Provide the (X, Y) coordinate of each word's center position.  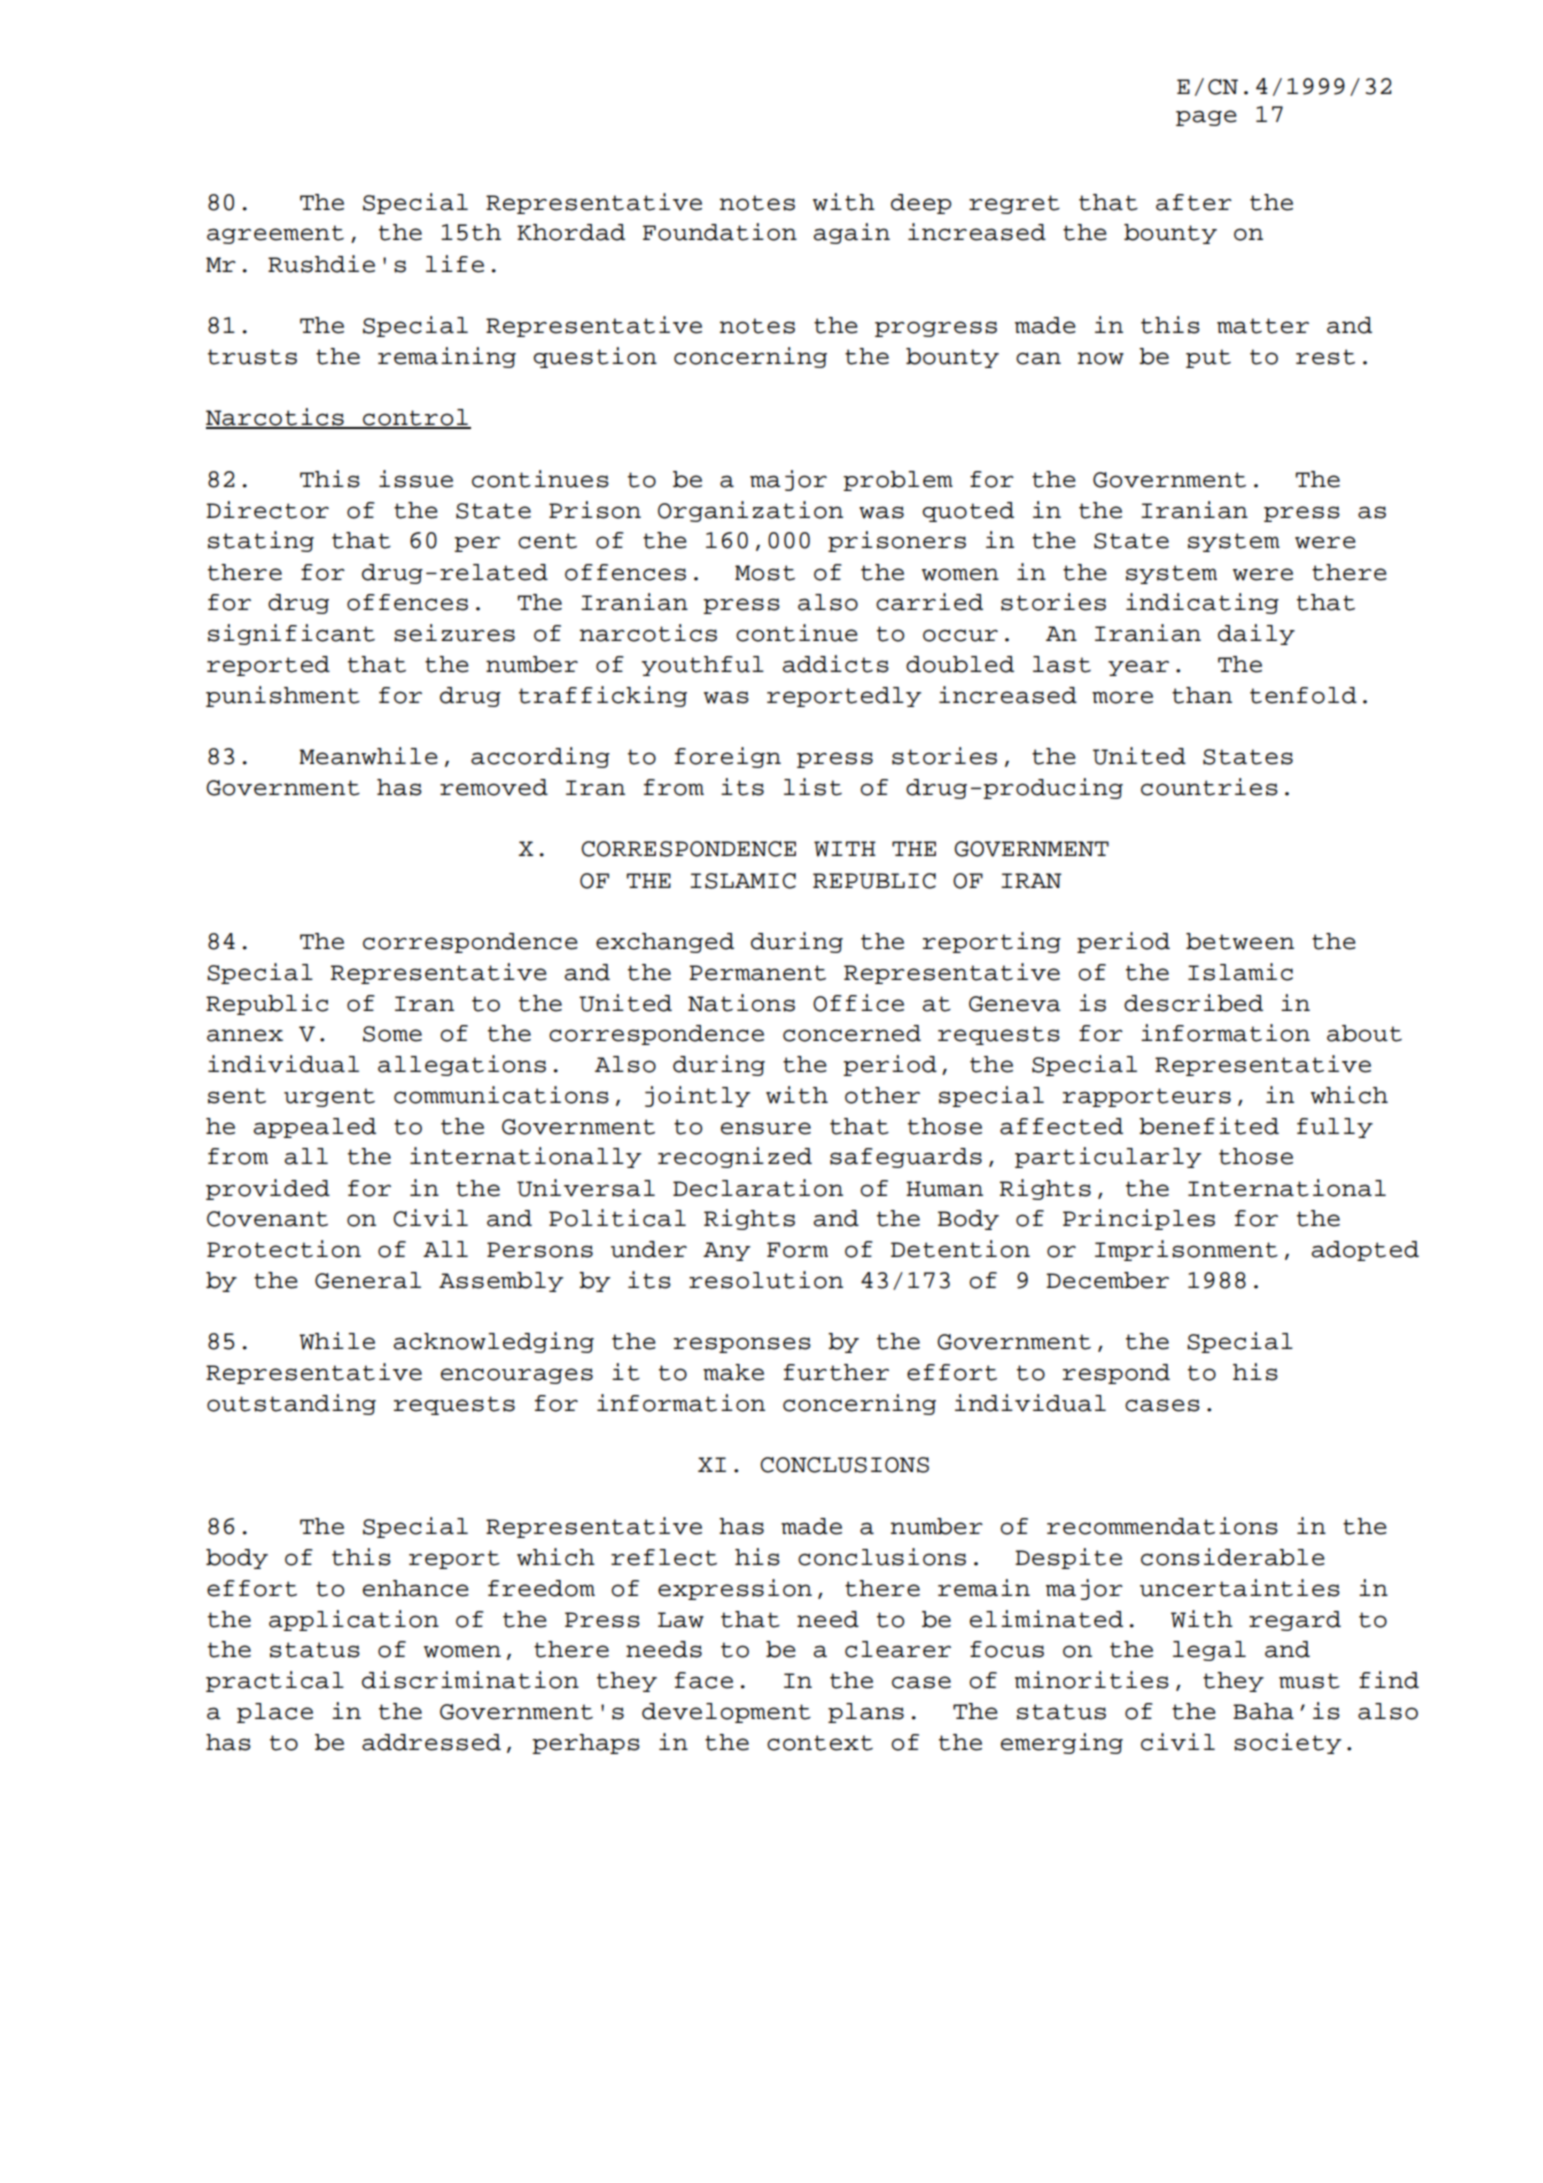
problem (898, 481)
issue (416, 479)
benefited (1209, 1126)
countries (1209, 787)
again (852, 233)
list (813, 787)
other (882, 1095)
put (1208, 358)
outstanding (291, 1404)
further (836, 1372)
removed (494, 787)
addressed (431, 1742)
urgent (329, 1097)
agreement (275, 234)
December (1107, 1280)
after (1194, 202)
